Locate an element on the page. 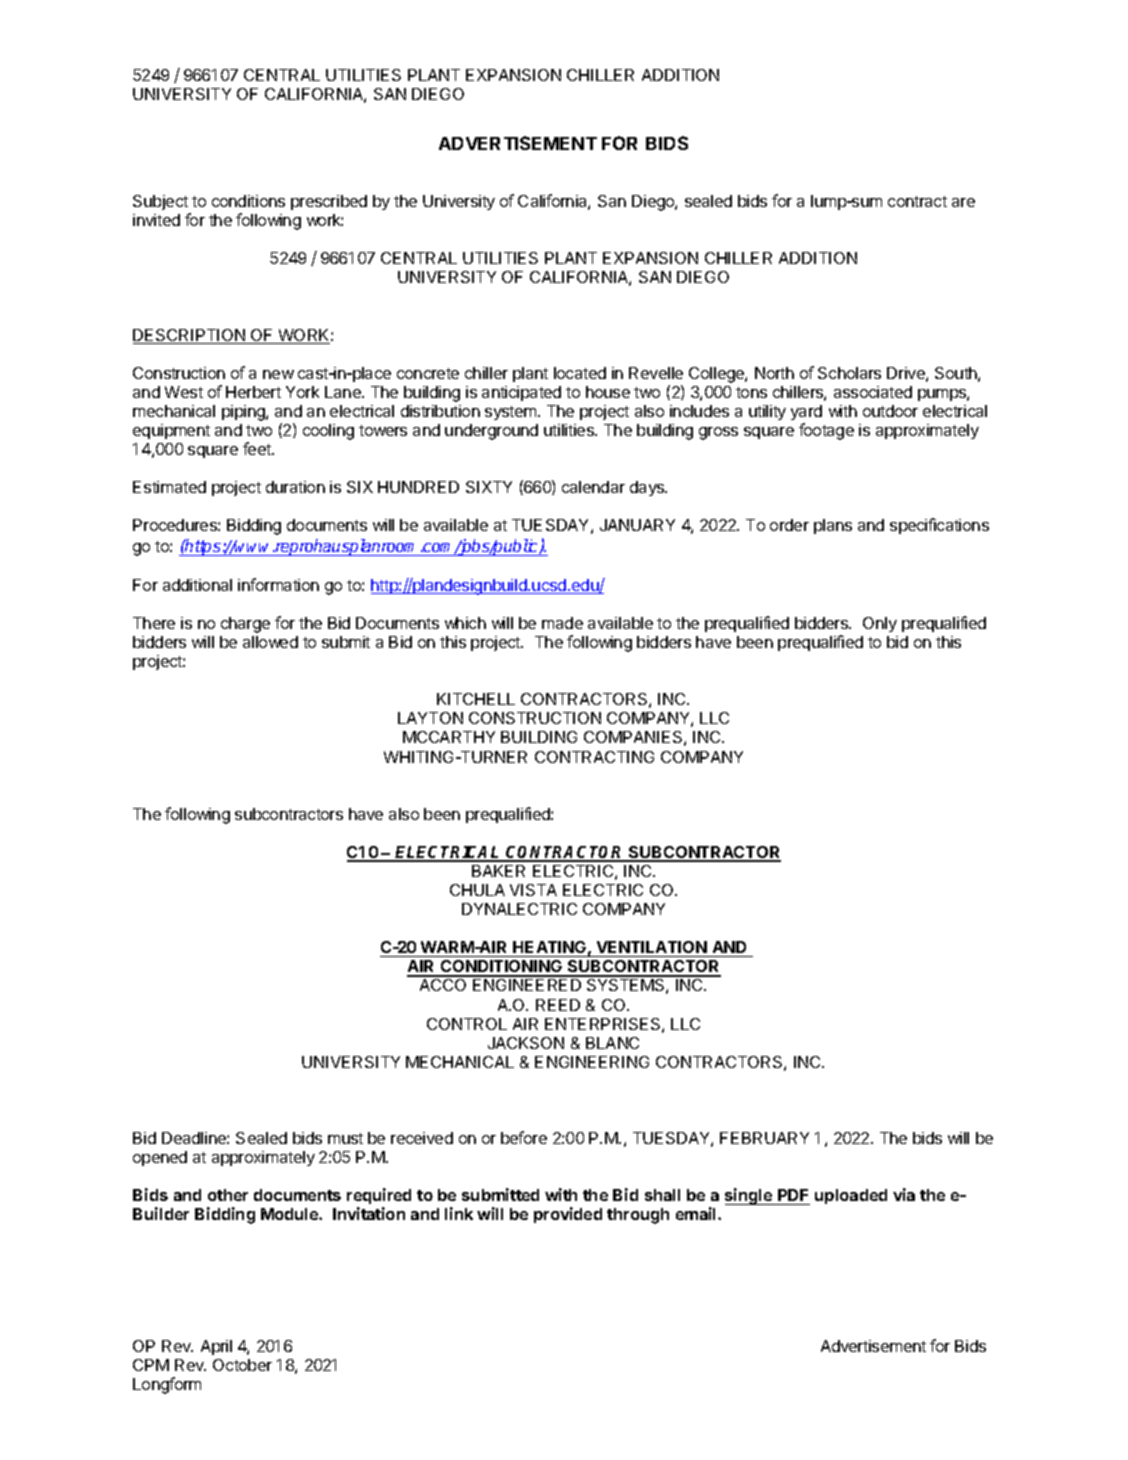 This document has width=1128, height=1460. located is located at coordinates (580, 373).
